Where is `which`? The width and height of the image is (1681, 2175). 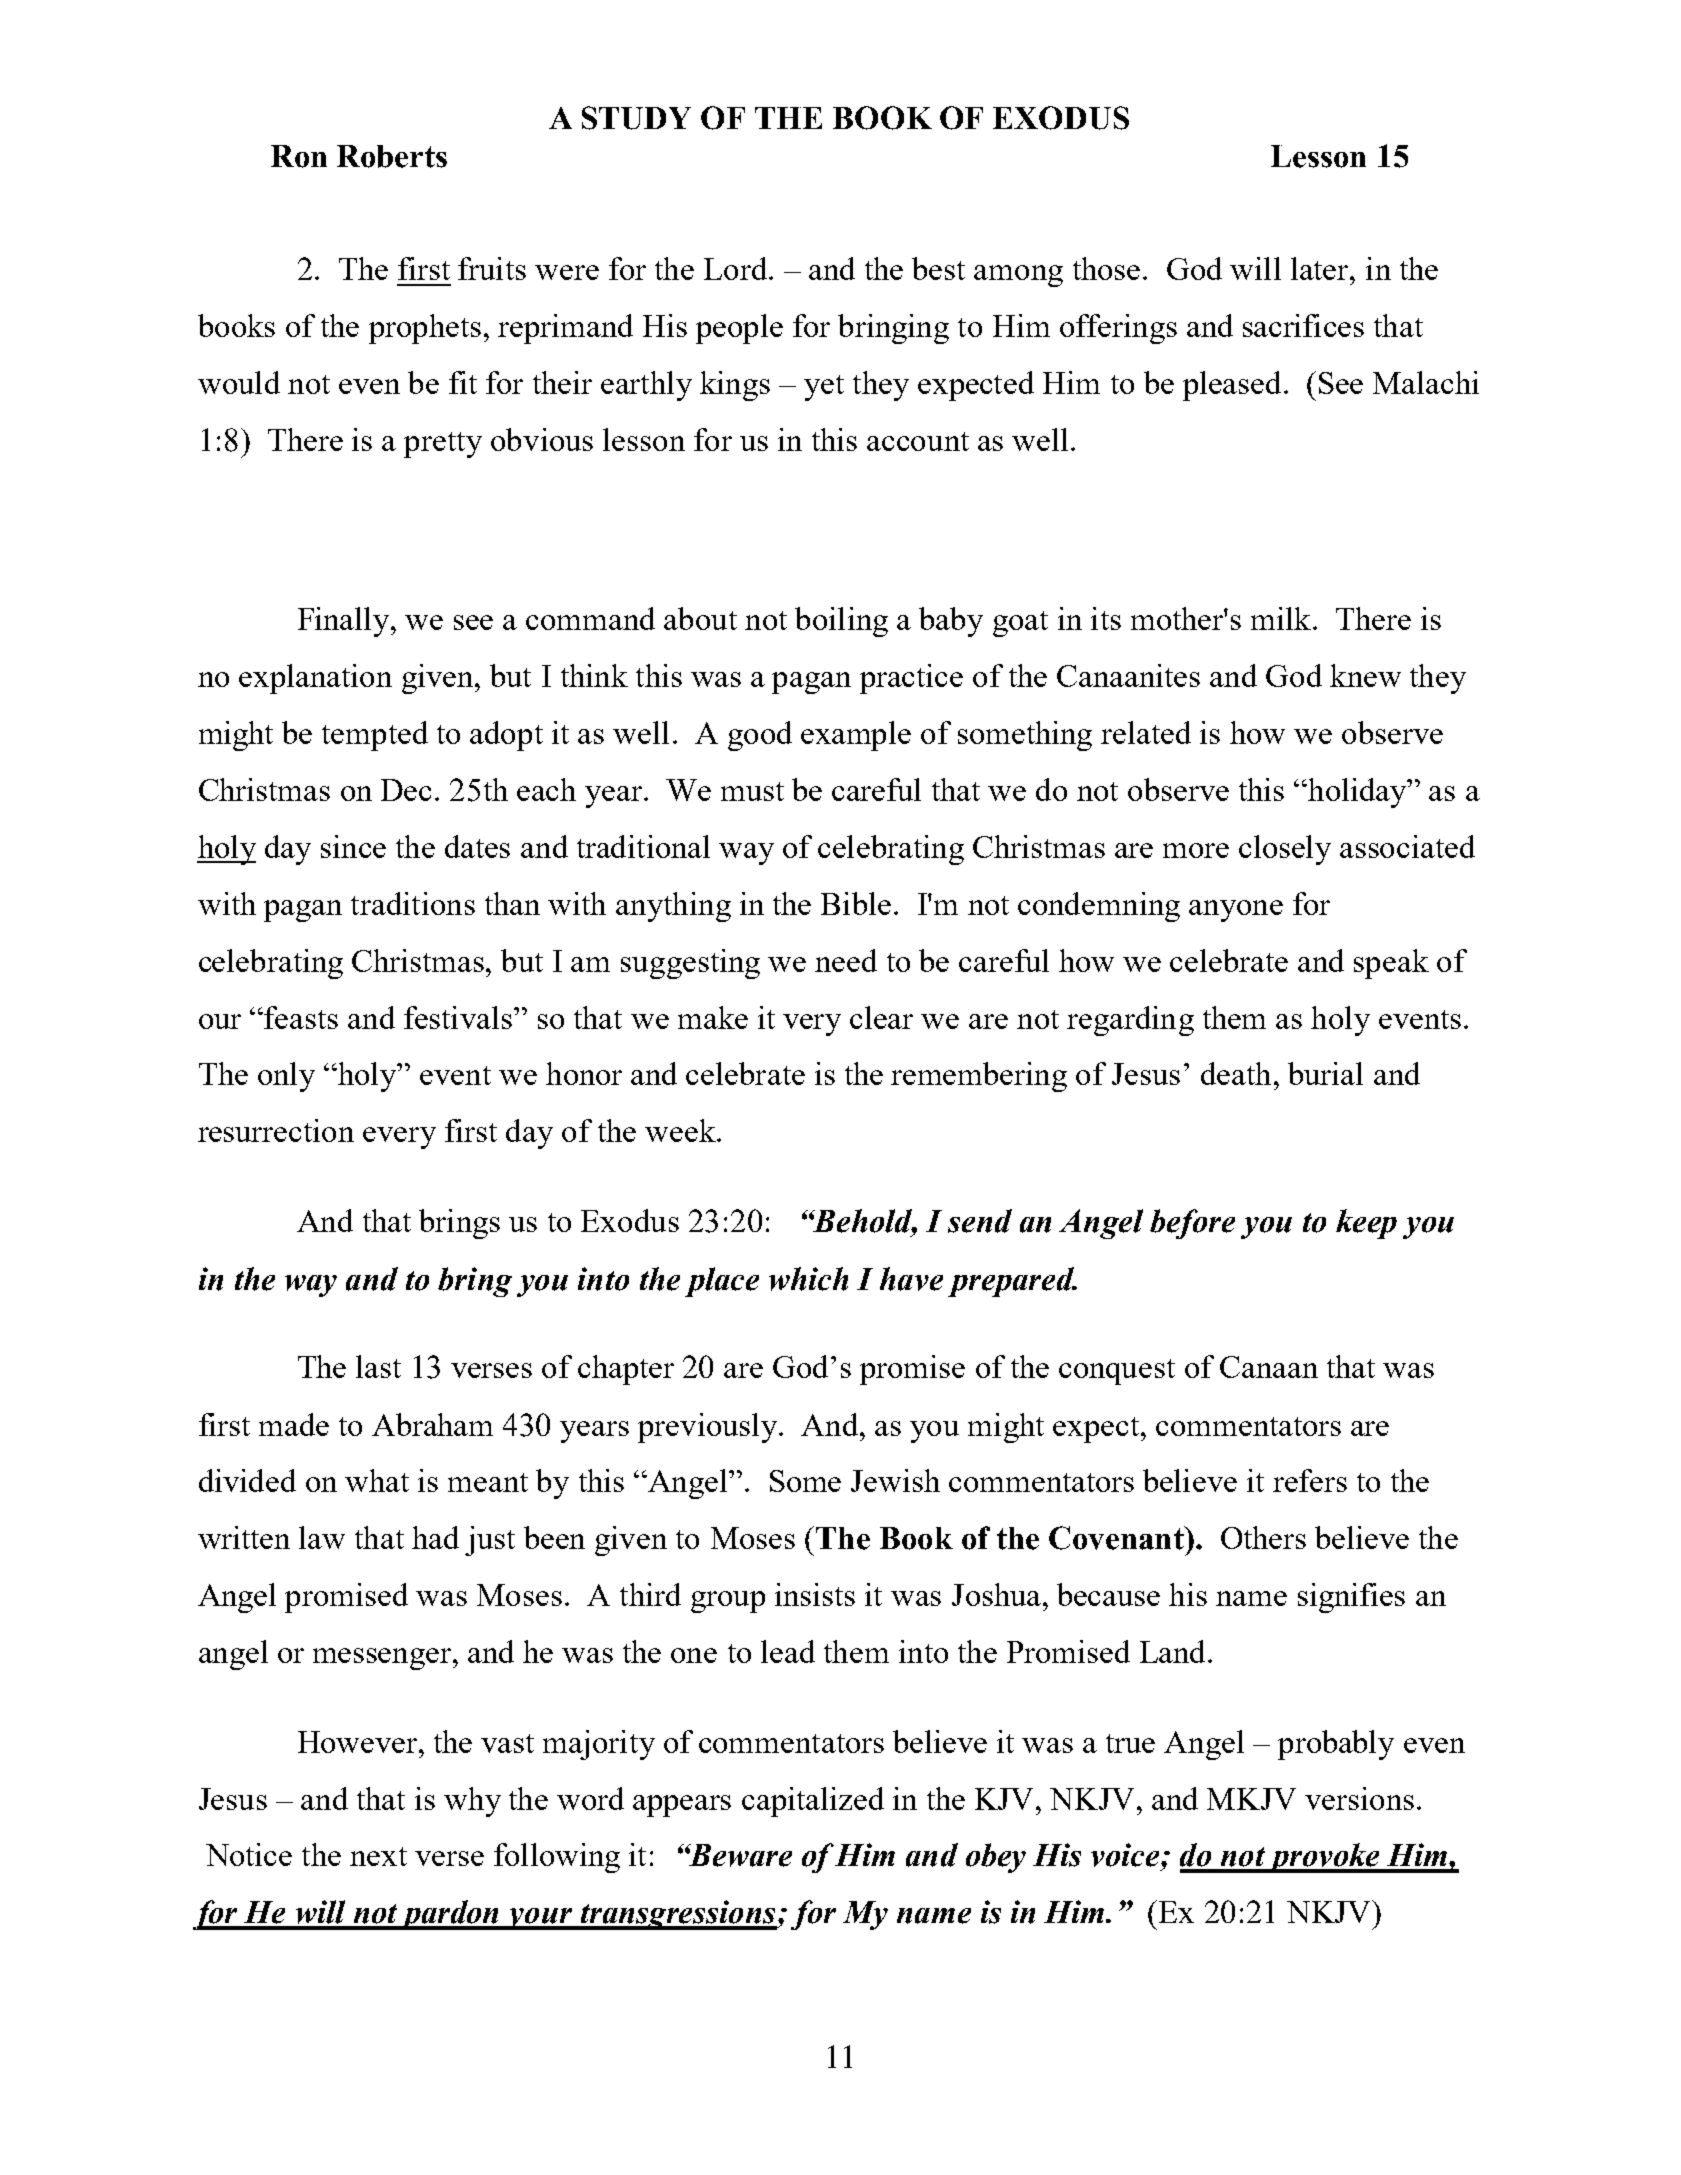 which is located at coordinates (808, 1279).
